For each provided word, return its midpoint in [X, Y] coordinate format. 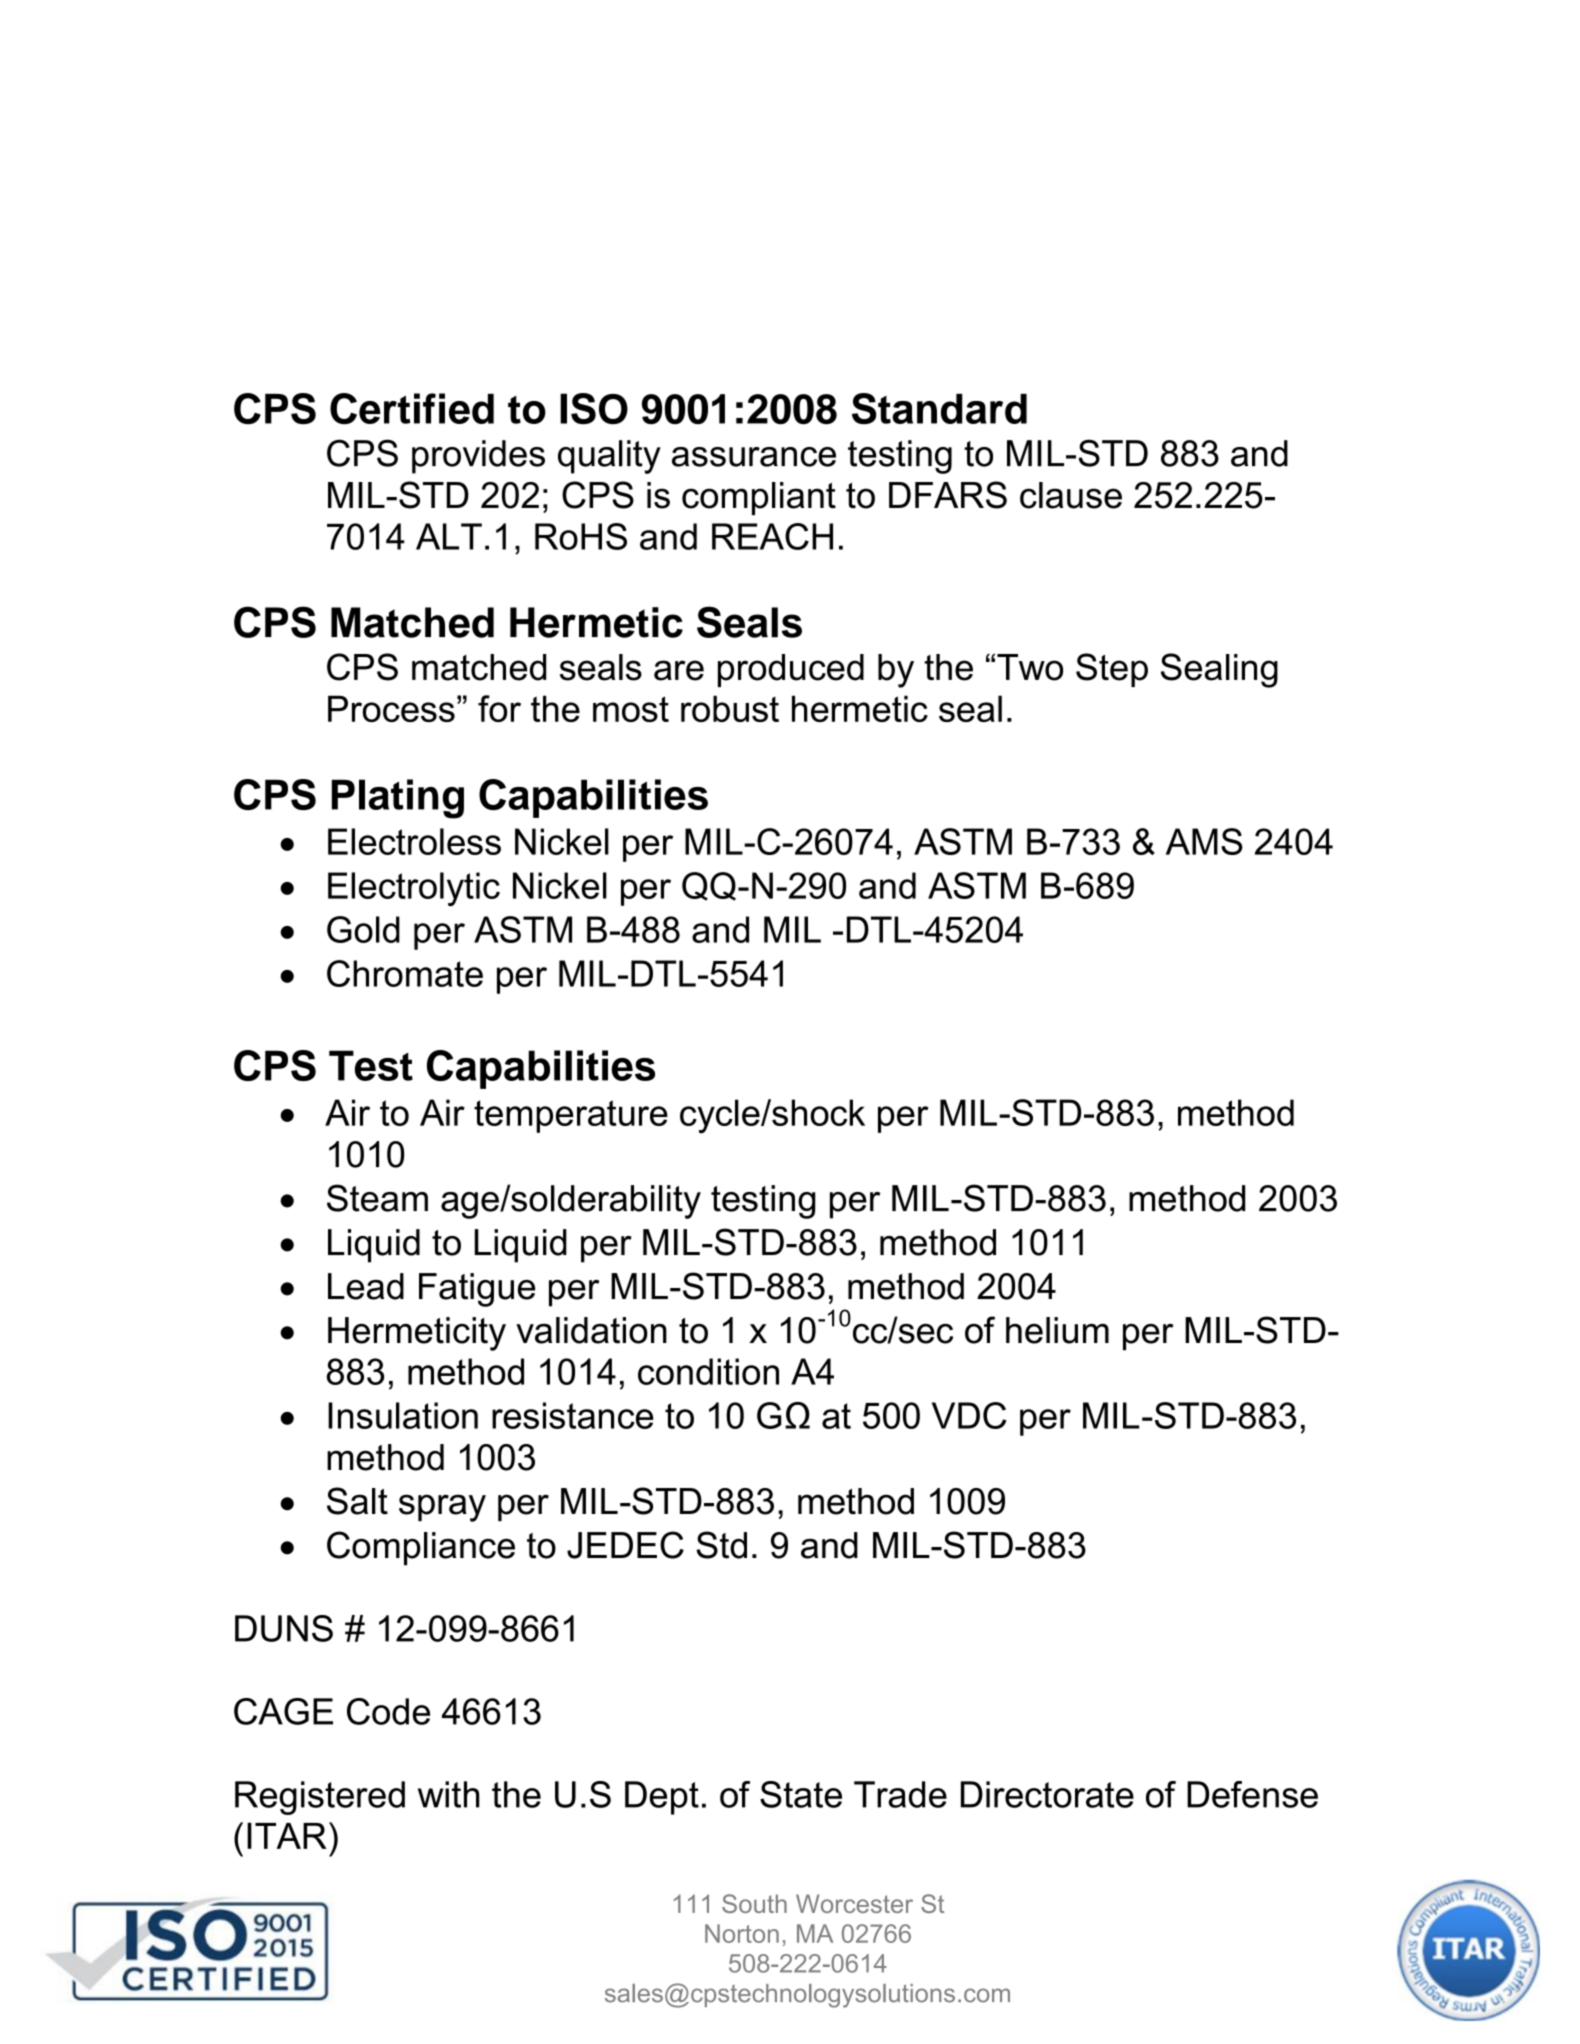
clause [1071, 495]
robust [730, 708]
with [449, 1794]
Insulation [403, 1415]
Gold [363, 929]
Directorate [1047, 1794]
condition [708, 1371]
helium [1057, 1330]
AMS [1204, 841]
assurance [754, 457]
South [754, 1903]
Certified [412, 408]
